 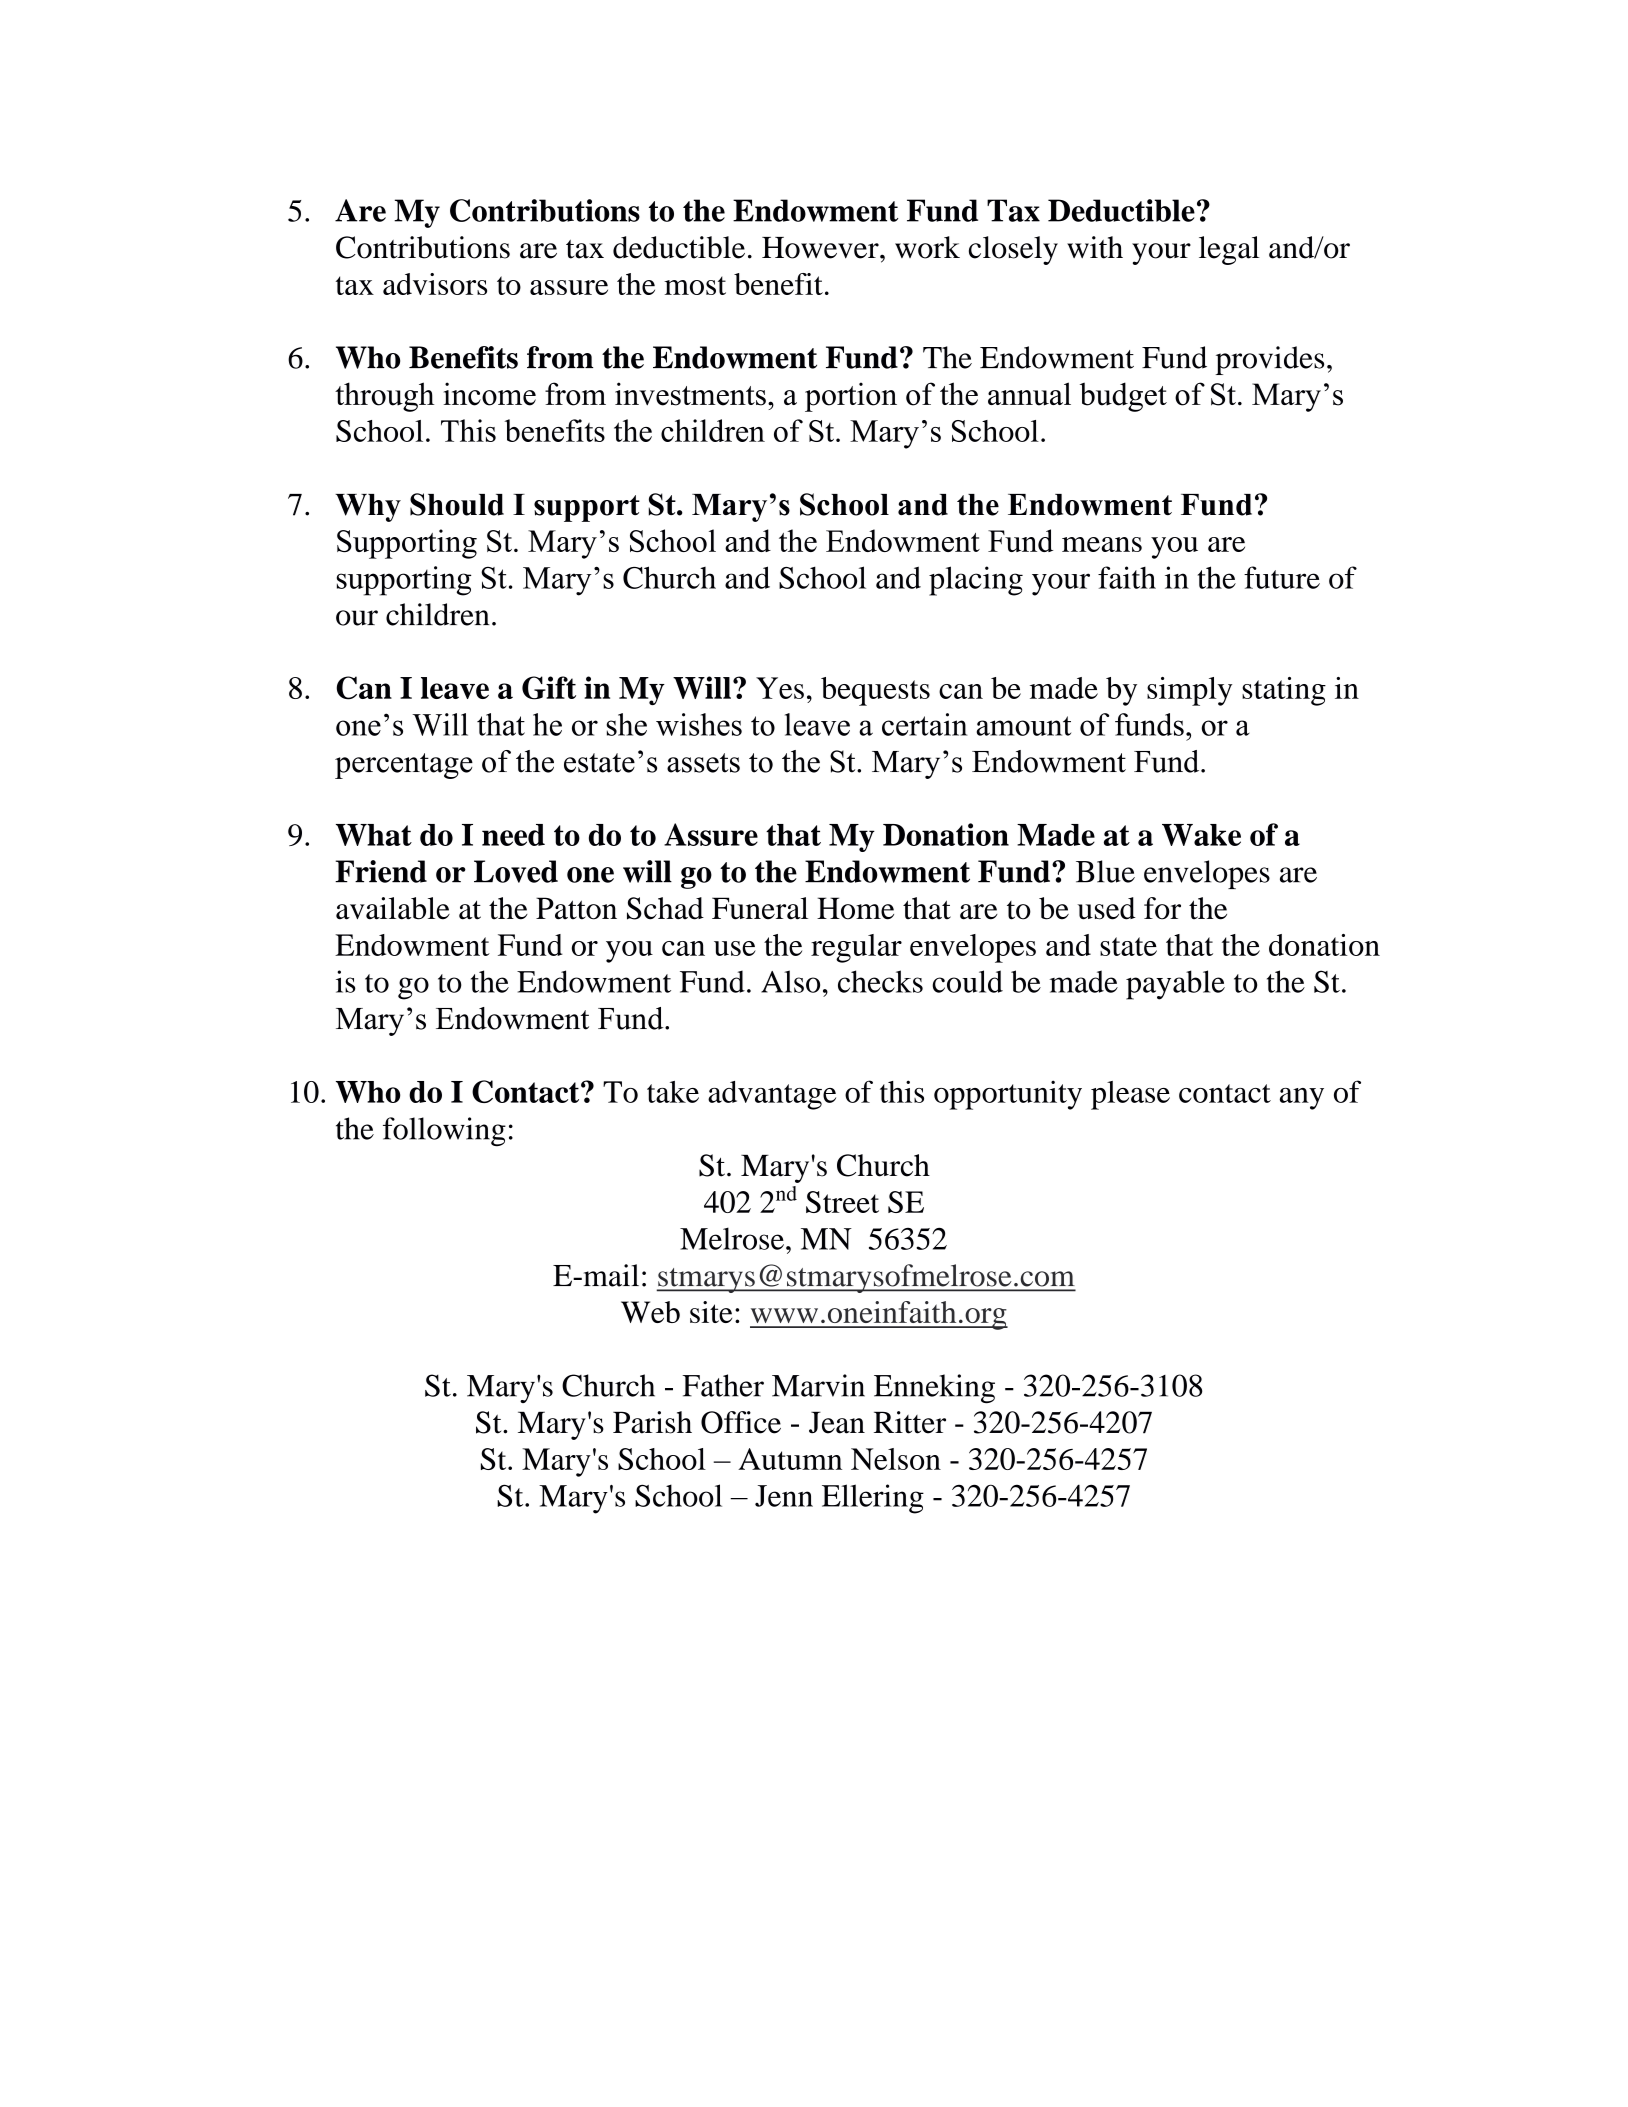 I want to click on Autumn, so click(x=790, y=1459).
